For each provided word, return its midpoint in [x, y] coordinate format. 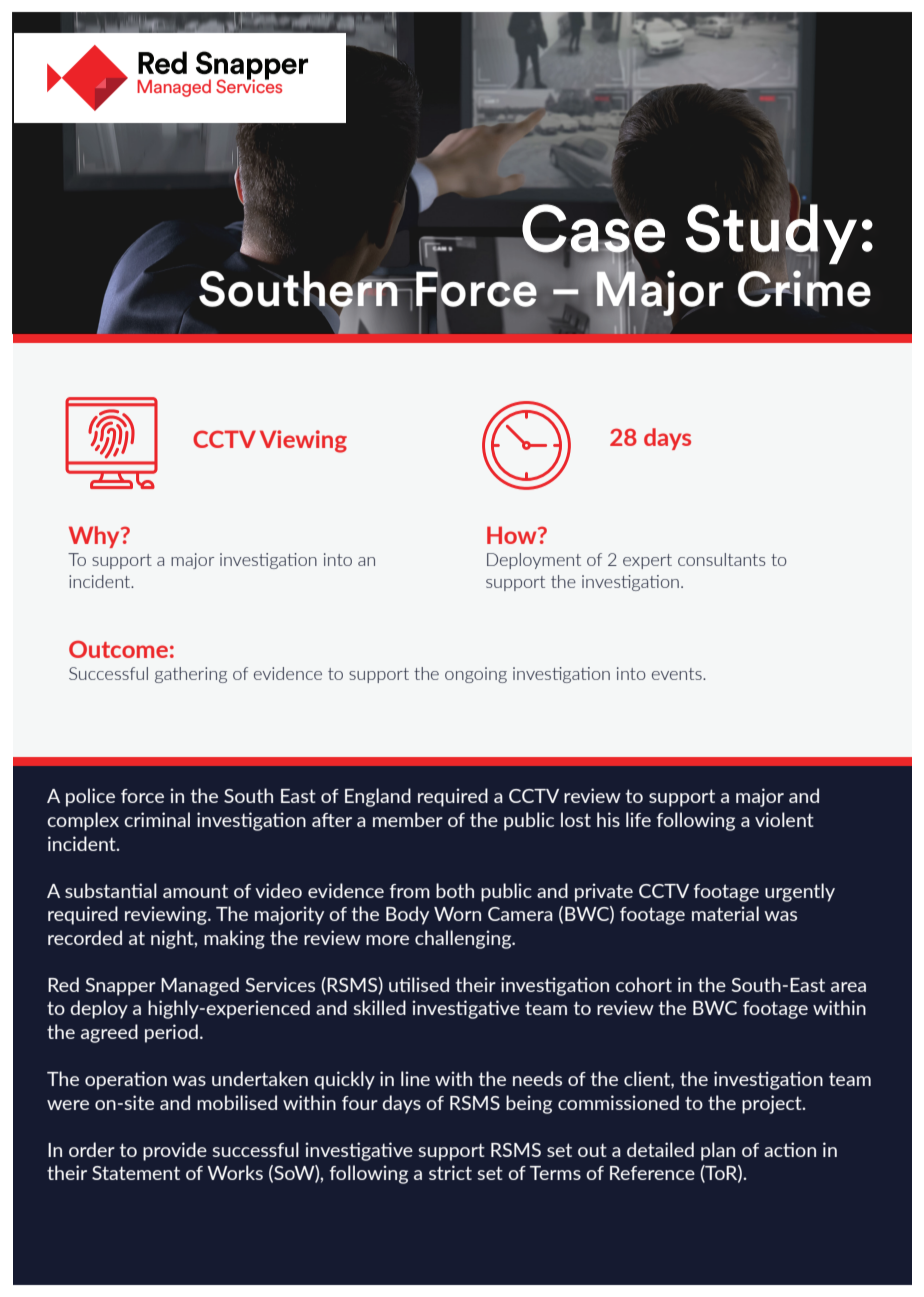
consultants [722, 559]
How [513, 535]
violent [784, 819]
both [455, 890]
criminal [157, 819]
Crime [804, 287]
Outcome [118, 649]
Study [771, 234]
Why [95, 537]
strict [450, 1172]
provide [175, 1151]
